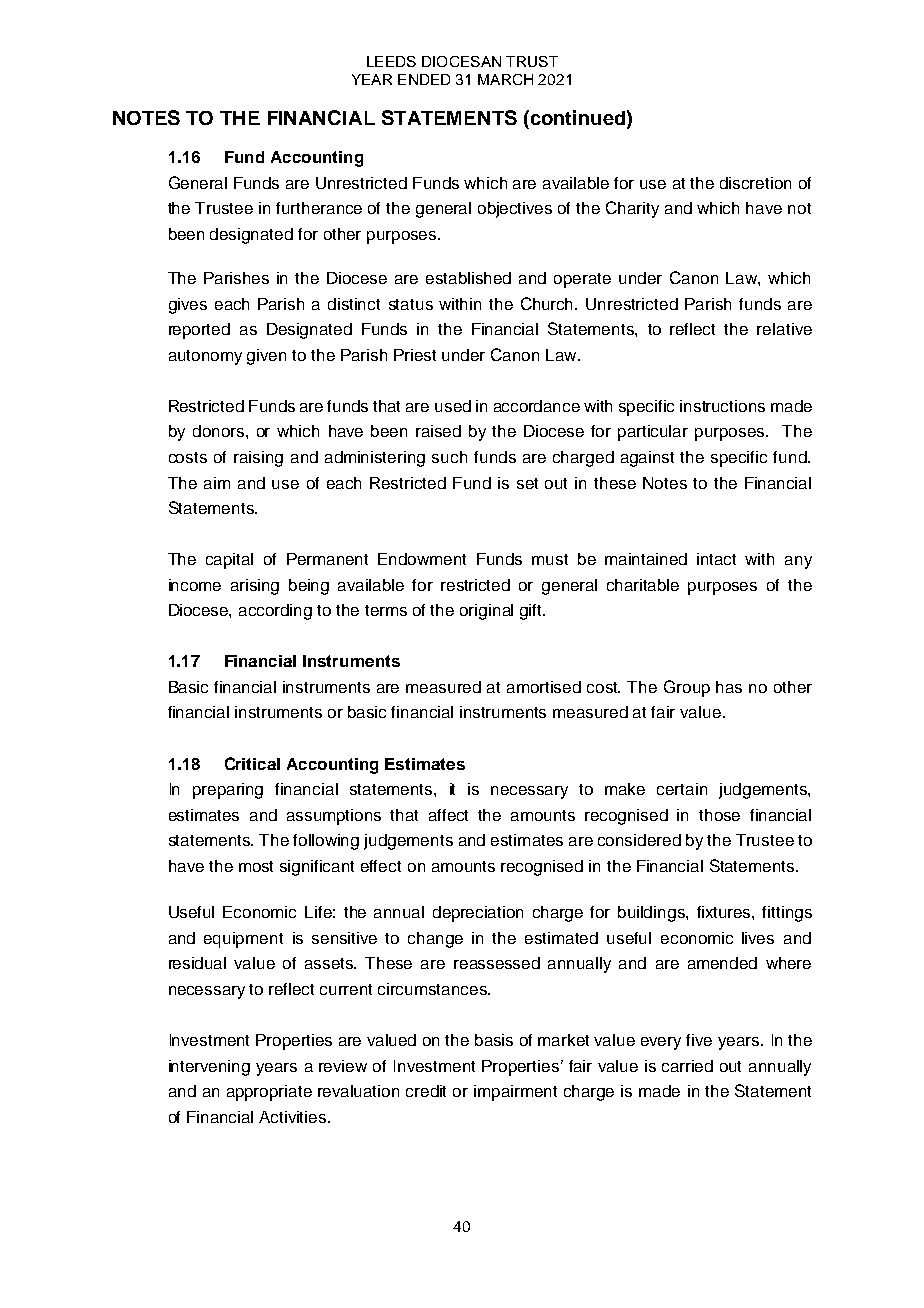  What do you see at coordinates (755, 183) in the screenshot?
I see `discretion` at bounding box center [755, 183].
